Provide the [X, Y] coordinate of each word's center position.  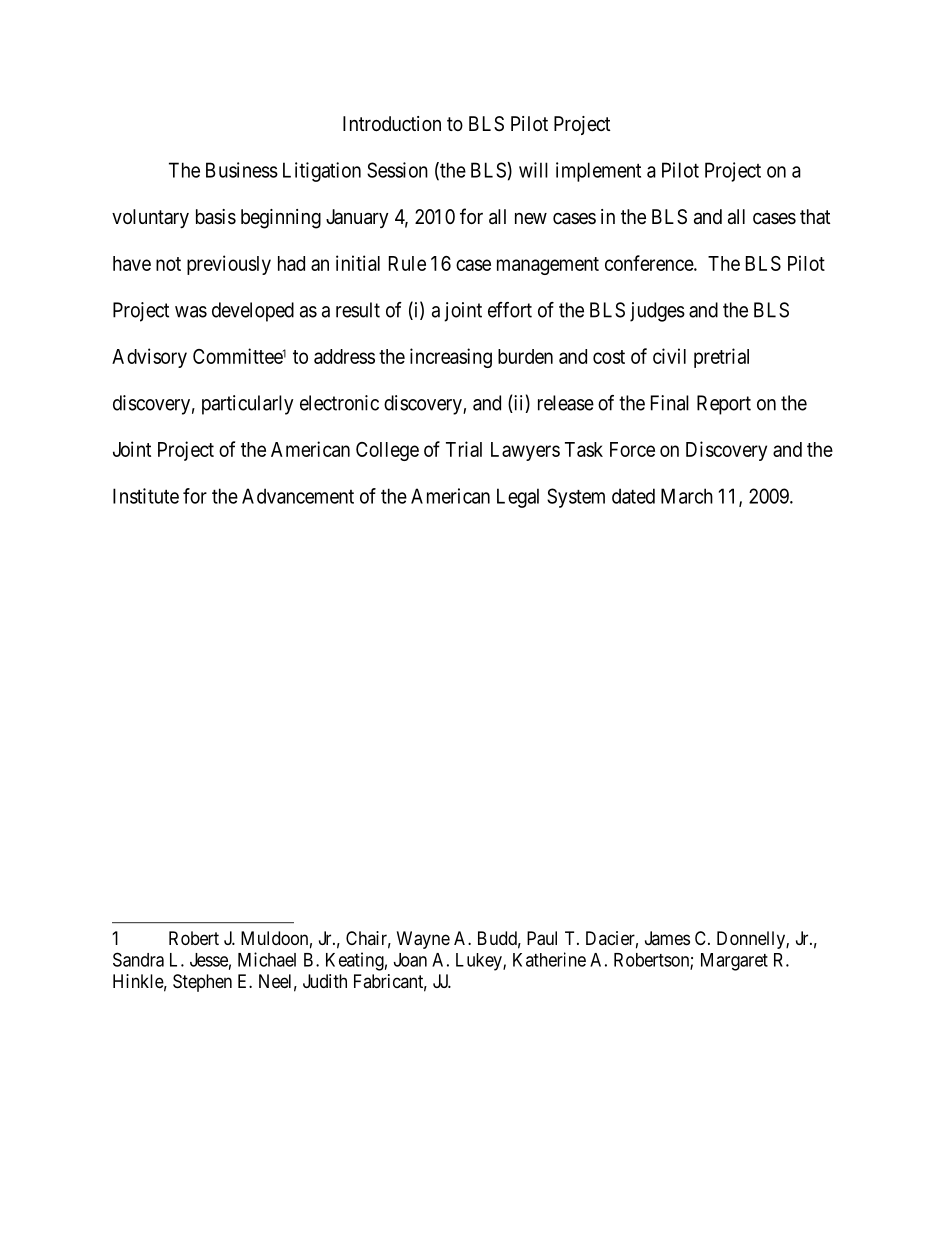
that [815, 216]
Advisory [149, 358]
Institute [146, 496]
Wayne [423, 940]
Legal [518, 498]
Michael [267, 959]
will [533, 170]
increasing [451, 358]
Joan [410, 960]
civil [669, 356]
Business [242, 170]
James [667, 938]
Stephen [202, 983]
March [687, 496]
